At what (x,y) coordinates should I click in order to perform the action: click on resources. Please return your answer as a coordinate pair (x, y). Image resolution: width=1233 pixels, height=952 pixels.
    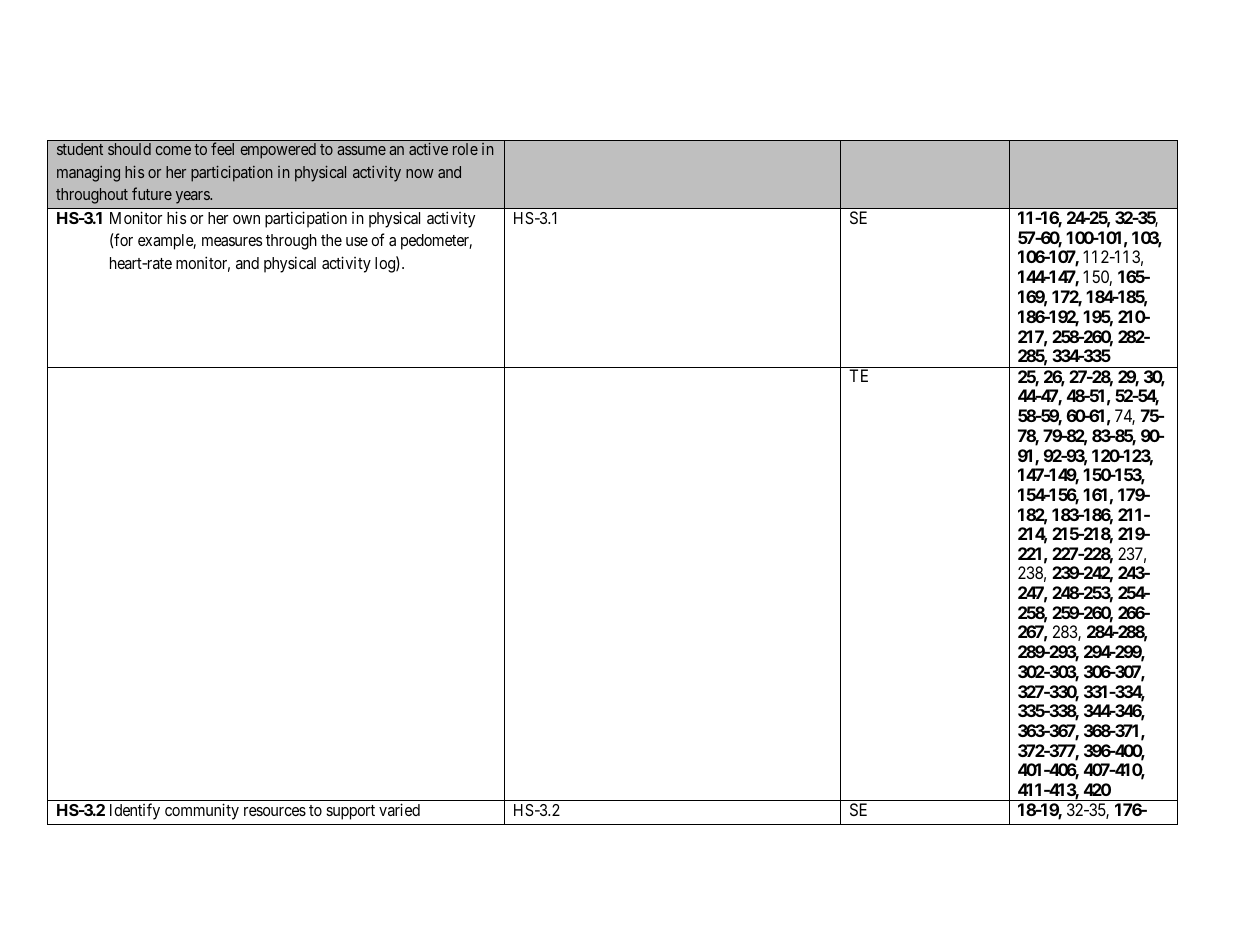
    Looking at the image, I should click on (275, 811).
